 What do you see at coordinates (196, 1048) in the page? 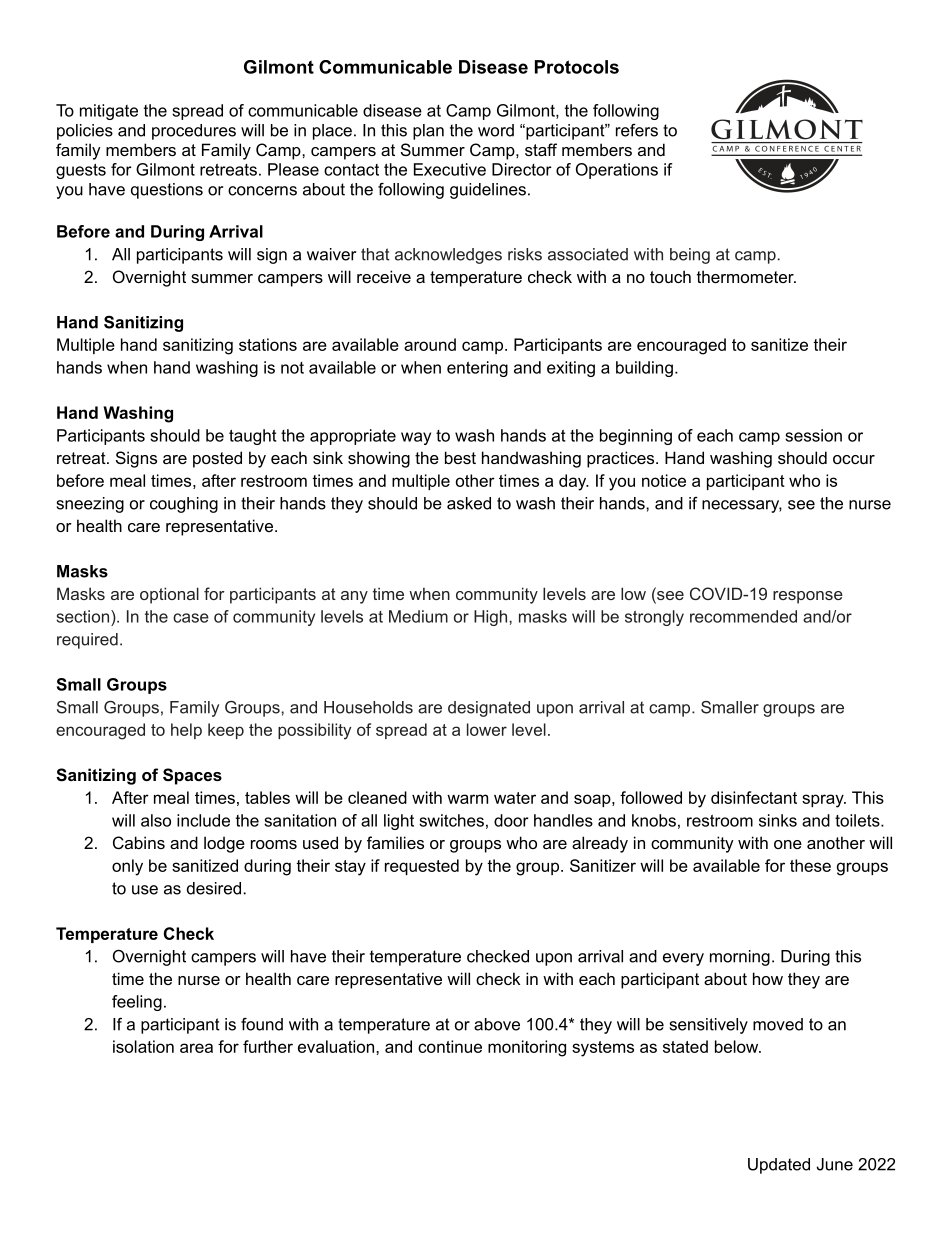
I see `area` at bounding box center [196, 1048].
